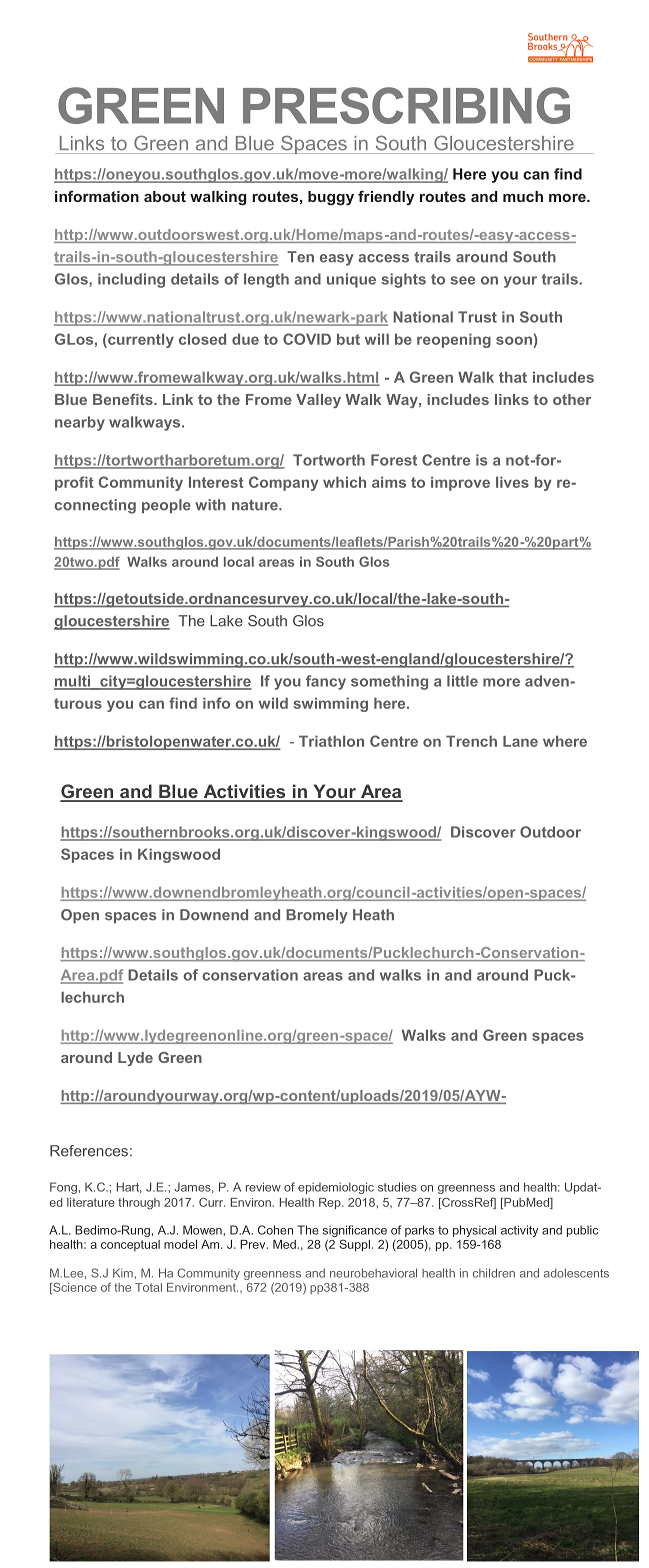  What do you see at coordinates (165, 196) in the screenshot?
I see `about` at bounding box center [165, 196].
